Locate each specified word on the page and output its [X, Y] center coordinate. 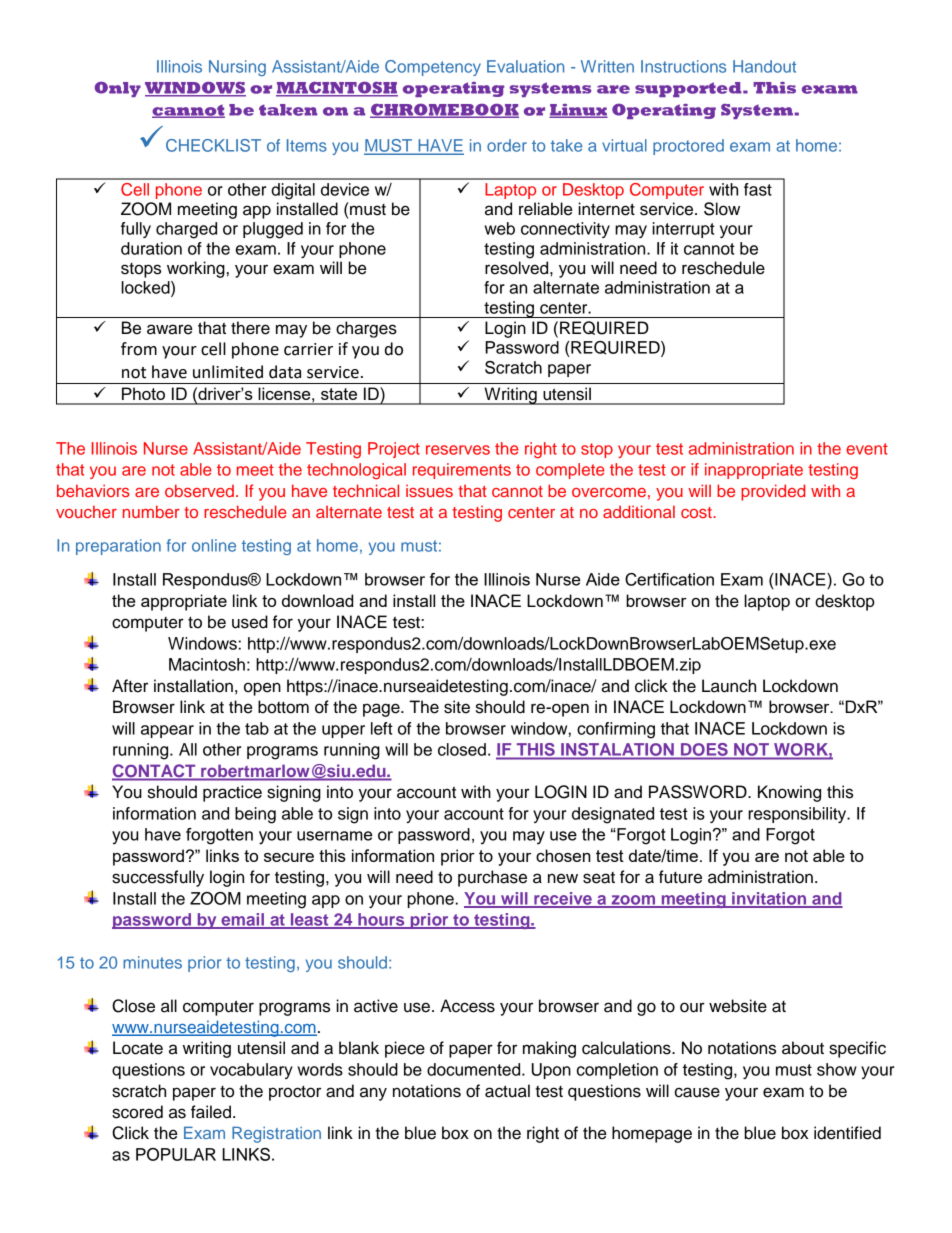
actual [507, 1091]
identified [847, 1133]
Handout [764, 66]
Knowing [789, 793]
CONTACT [155, 772]
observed [199, 490]
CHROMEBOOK [444, 111]
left [382, 728]
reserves [458, 450]
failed [211, 1112]
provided [773, 492]
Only [118, 89]
